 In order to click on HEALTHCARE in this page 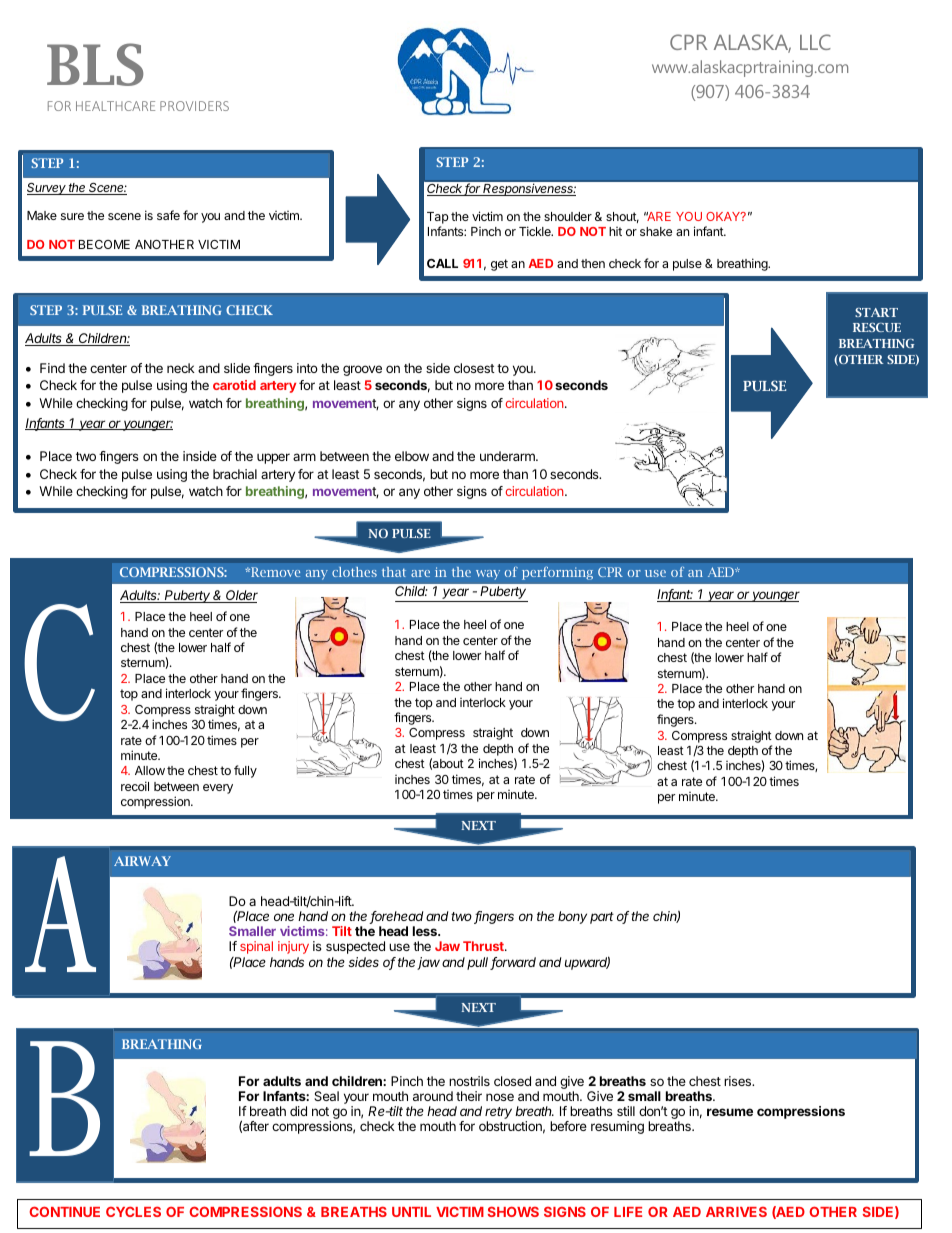, I will do `click(115, 106)`.
